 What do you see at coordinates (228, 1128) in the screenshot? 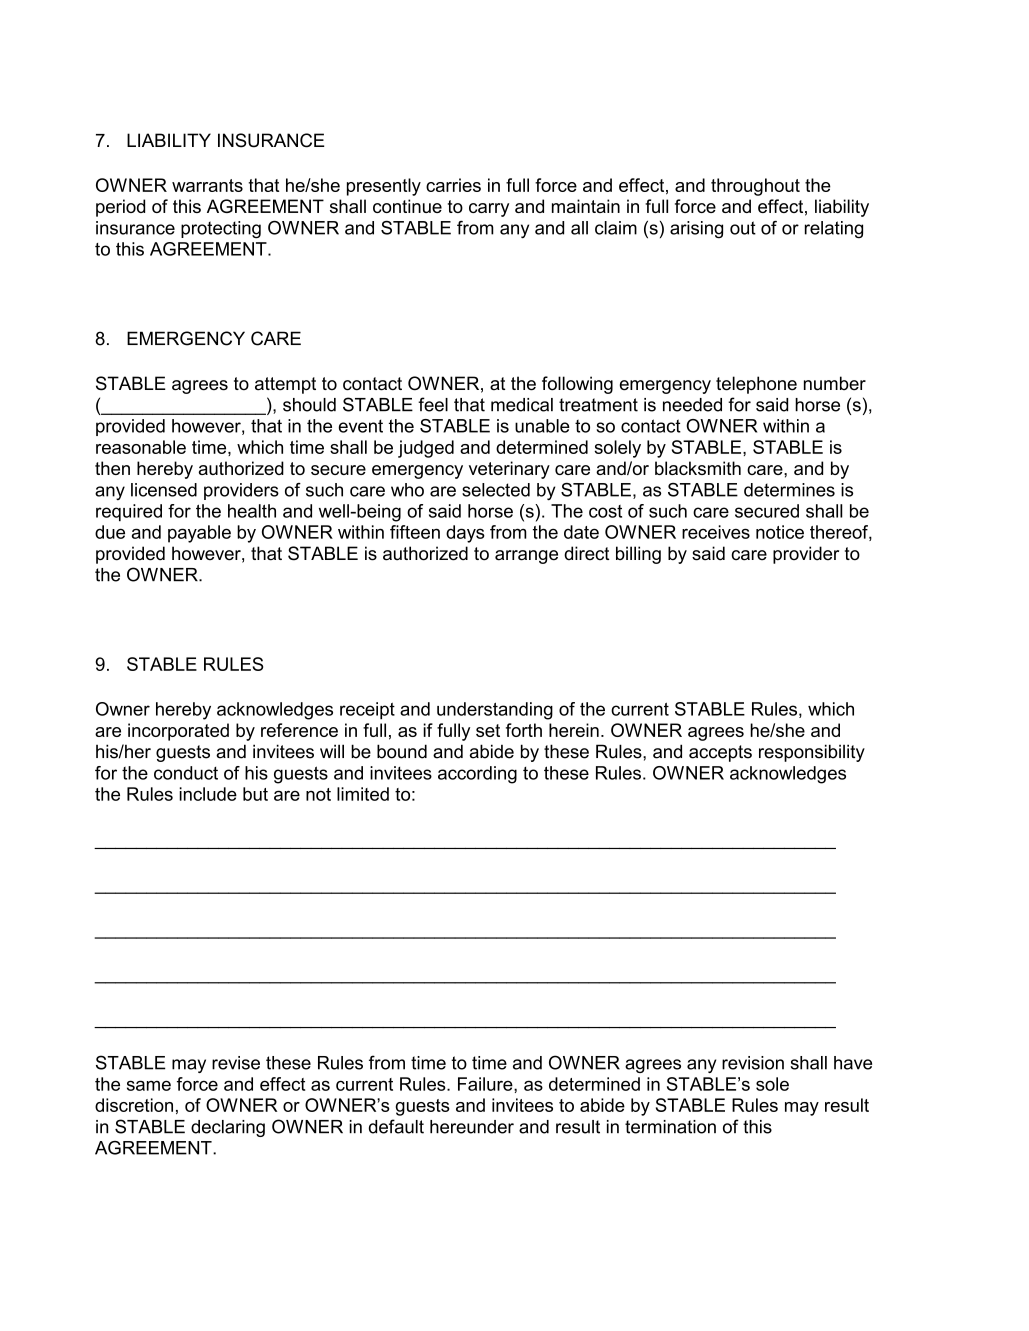
I see `declaring` at bounding box center [228, 1128].
